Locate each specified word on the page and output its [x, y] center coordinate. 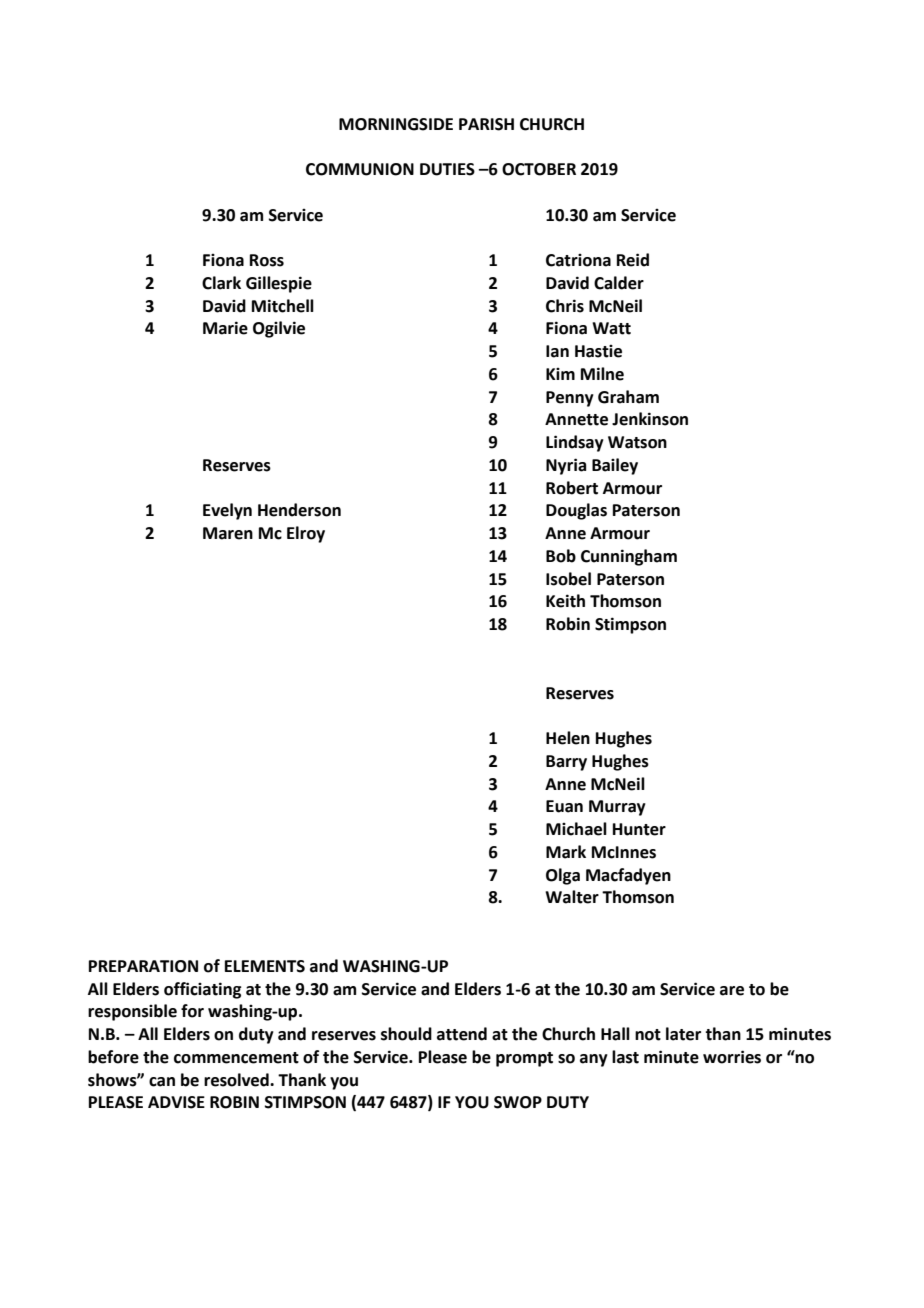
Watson [637, 442]
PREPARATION [143, 966]
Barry [566, 763]
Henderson [299, 510]
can [162, 1082]
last [625, 1057]
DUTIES [447, 169]
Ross [267, 260]
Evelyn [227, 511]
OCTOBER [539, 169]
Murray [617, 808]
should [406, 1034]
